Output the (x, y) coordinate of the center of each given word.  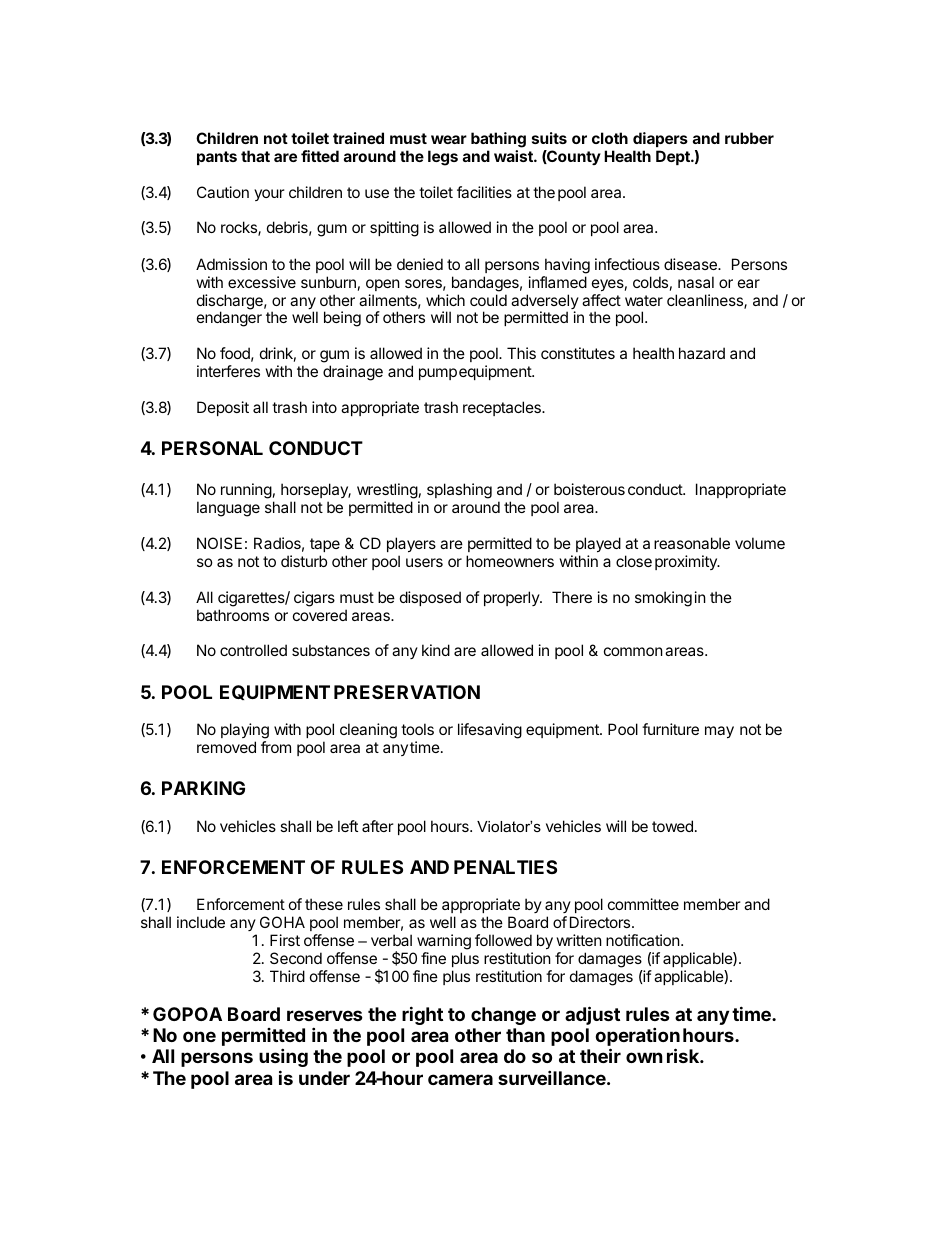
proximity (687, 562)
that (255, 156)
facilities (484, 192)
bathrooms (233, 615)
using (283, 1057)
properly (512, 598)
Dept (674, 157)
